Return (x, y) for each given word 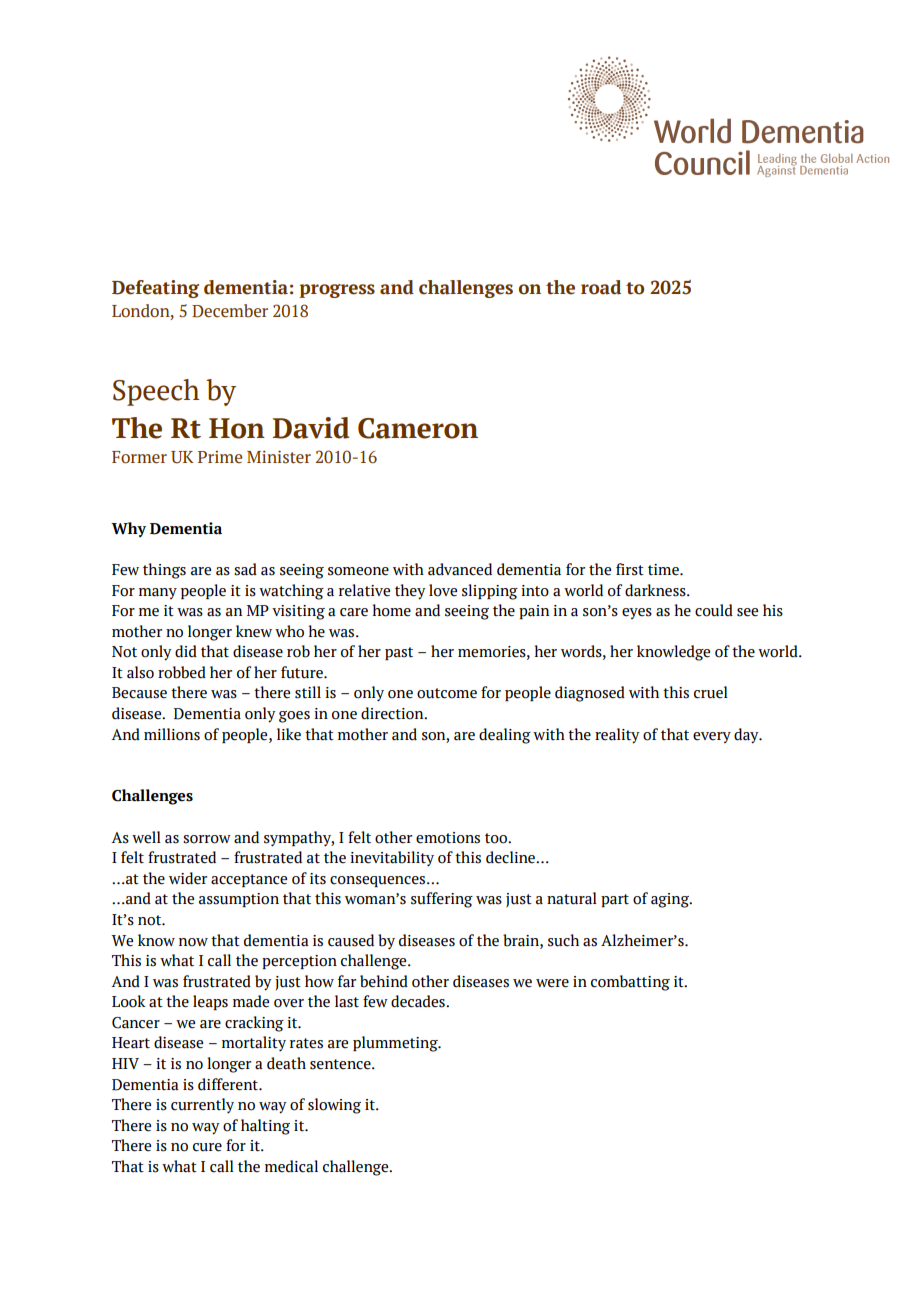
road (601, 287)
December (230, 311)
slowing (334, 1106)
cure (207, 1147)
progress (337, 291)
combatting (630, 983)
